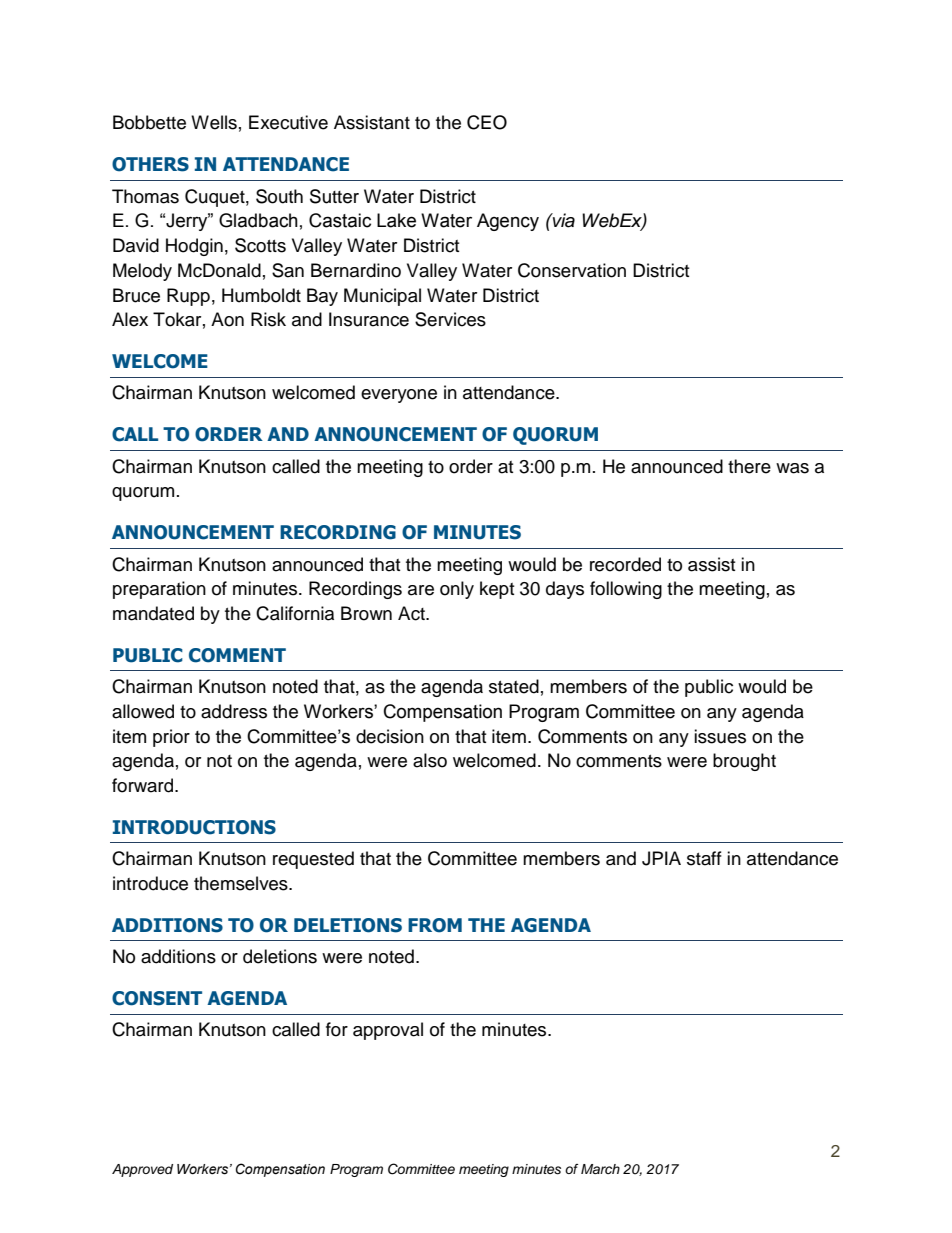 The width and height of the screenshot is (952, 1233). I want to click on March, so click(600, 1169).
